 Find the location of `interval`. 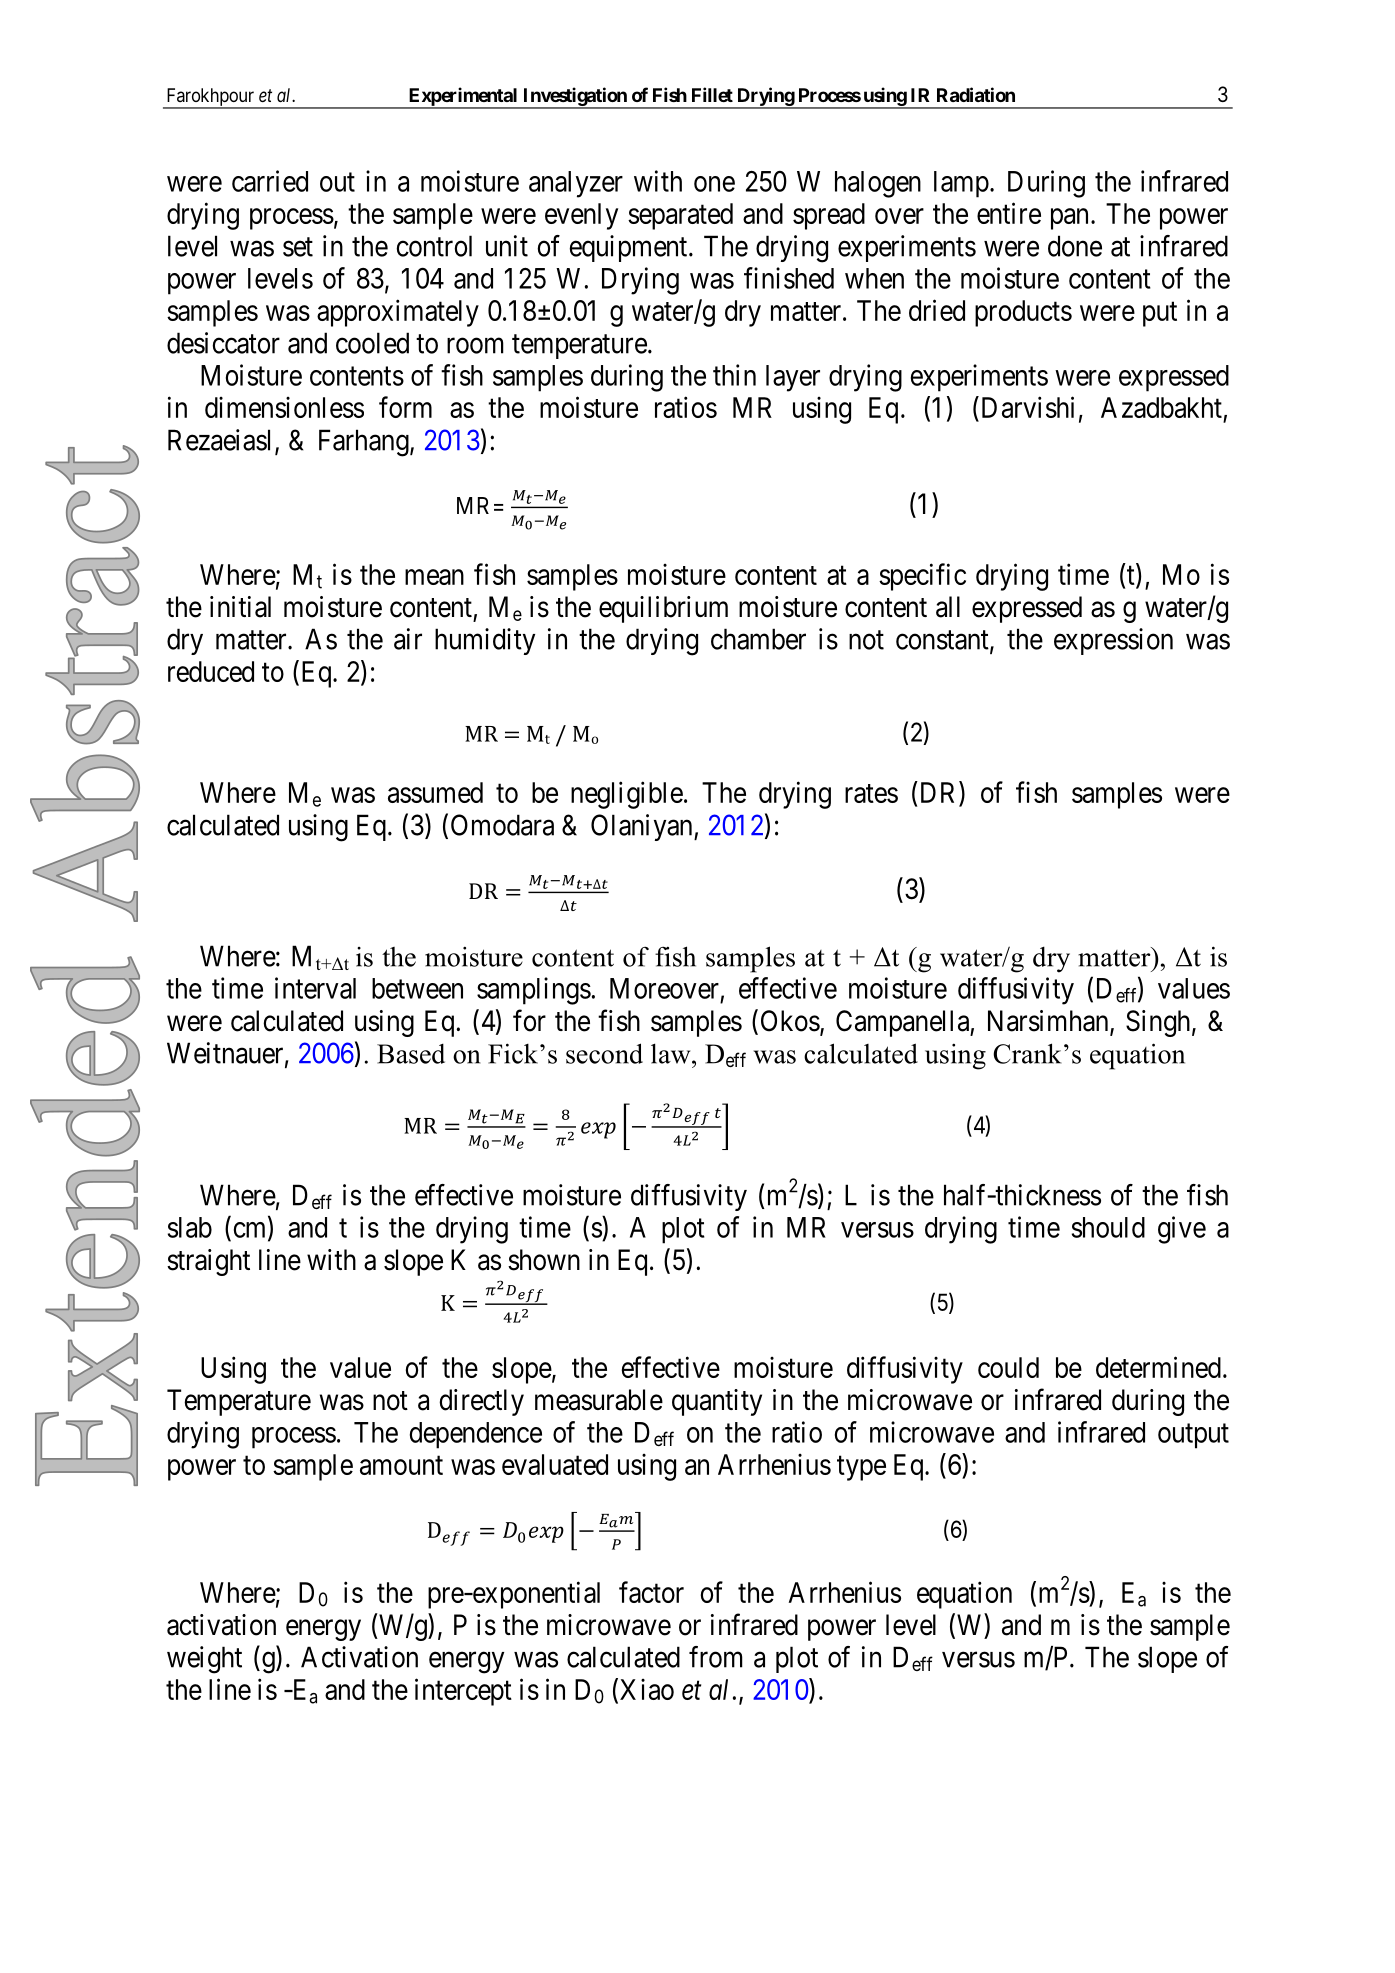

interval is located at coordinates (315, 988).
